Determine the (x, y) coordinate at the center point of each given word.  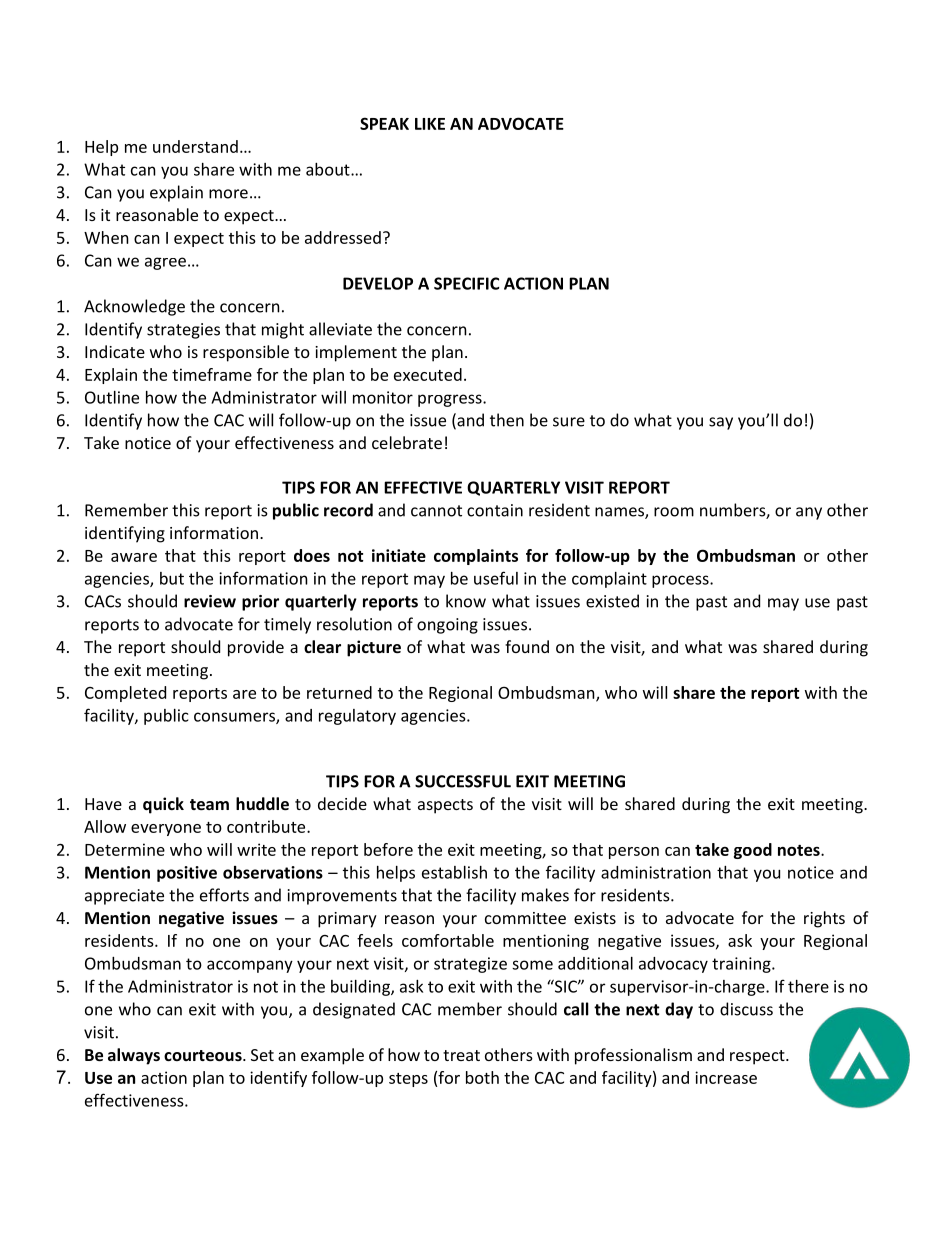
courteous (204, 1055)
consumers (235, 718)
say (721, 423)
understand (195, 146)
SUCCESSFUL (463, 781)
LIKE (430, 124)
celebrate (407, 442)
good (753, 851)
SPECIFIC (466, 283)
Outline (112, 397)
